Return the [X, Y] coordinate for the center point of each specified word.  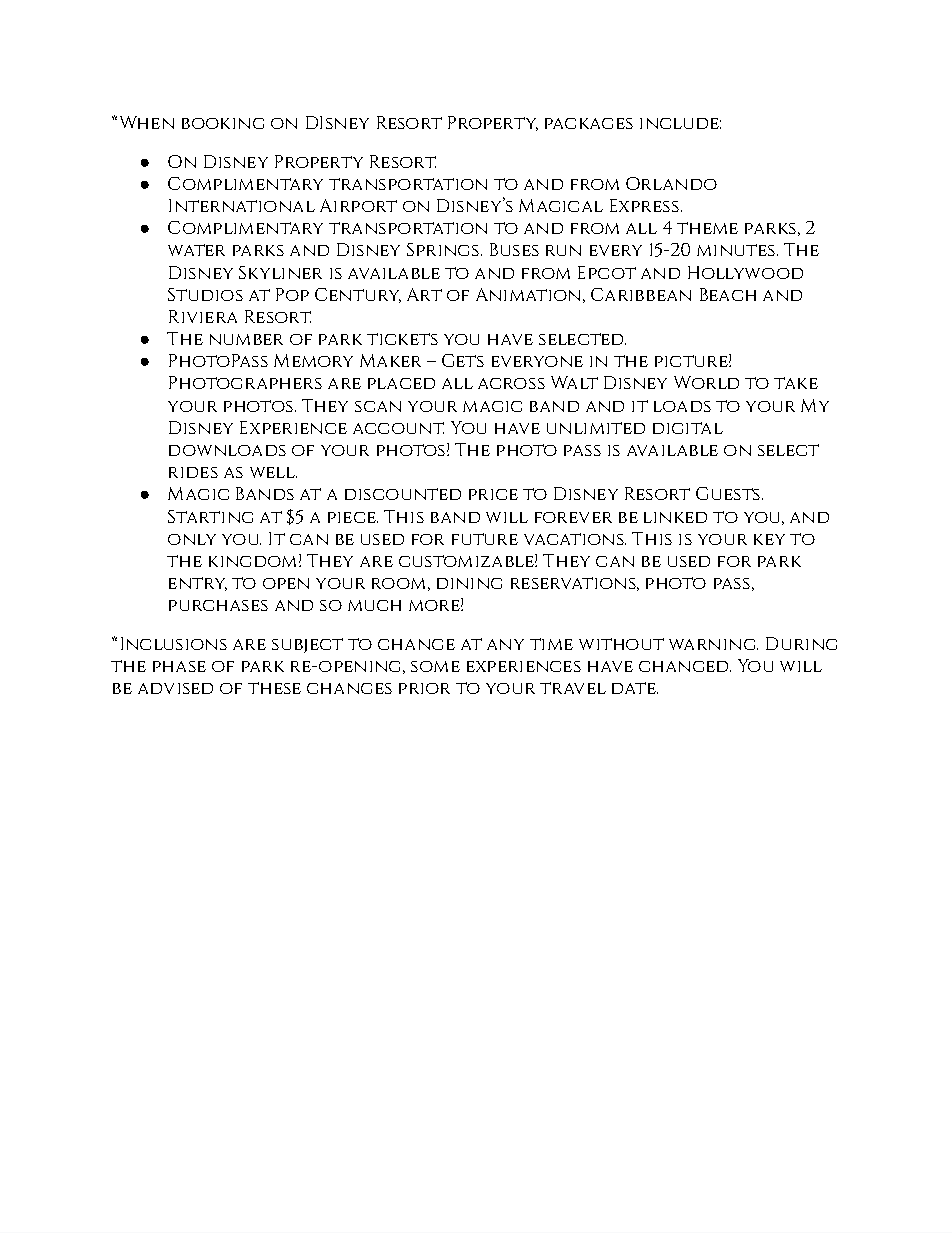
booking [223, 123]
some [435, 666]
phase [179, 666]
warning [713, 644]
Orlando [671, 183]
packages [589, 123]
